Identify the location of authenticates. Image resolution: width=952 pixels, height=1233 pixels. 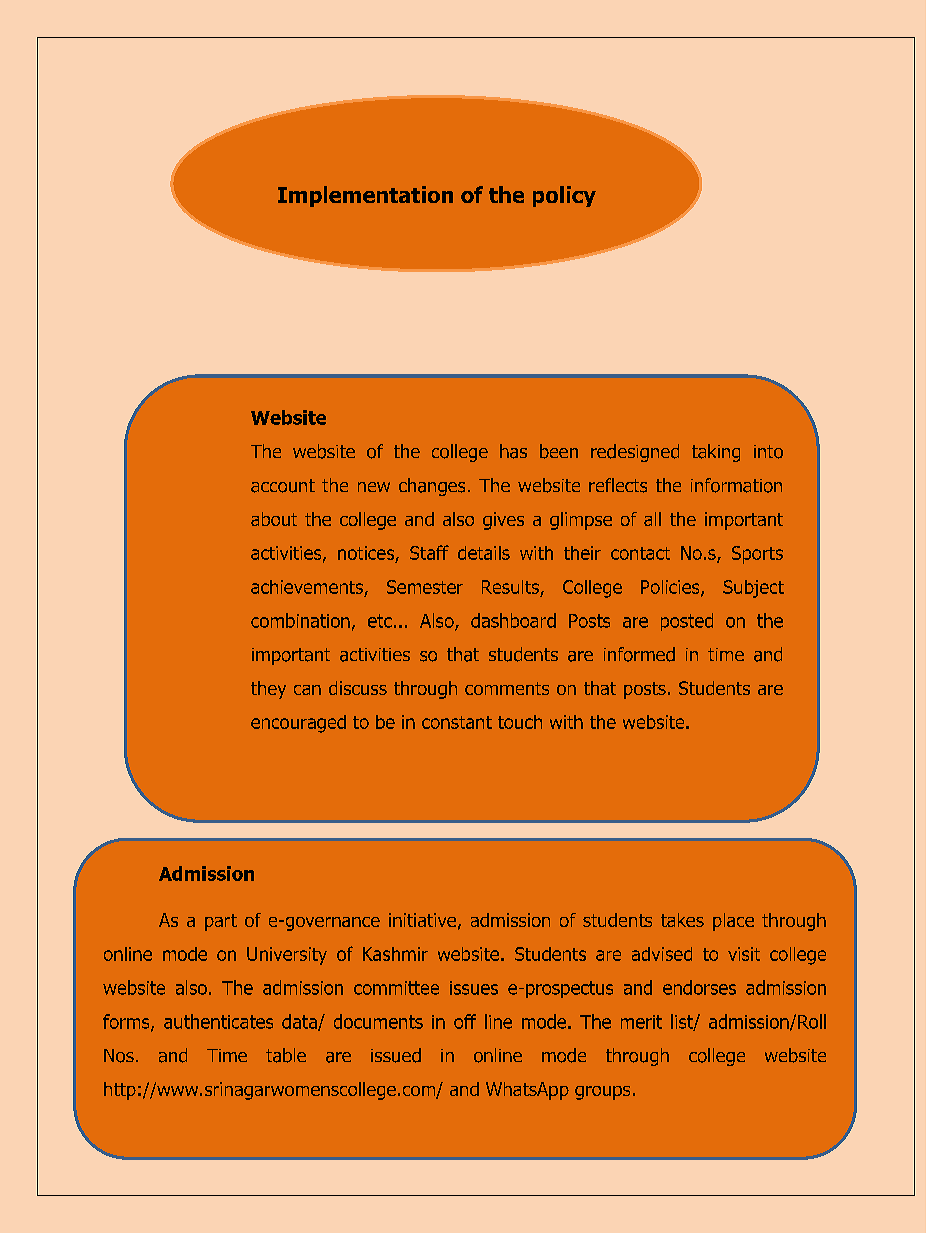
(218, 1021).
